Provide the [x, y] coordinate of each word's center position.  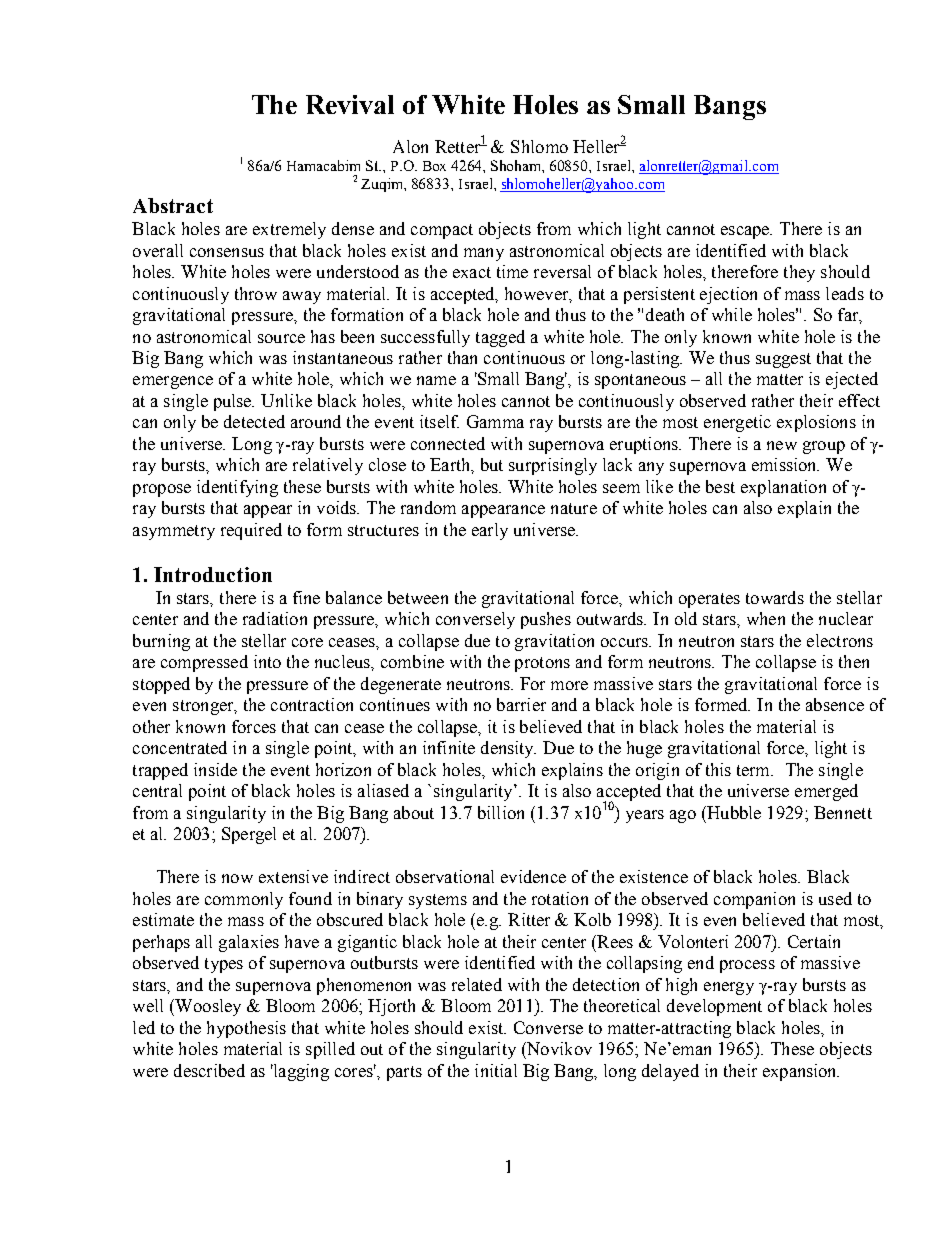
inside [215, 769]
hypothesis [246, 1029]
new [782, 445]
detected [254, 421]
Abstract [173, 205]
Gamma [495, 421]
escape [746, 232]
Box [434, 166]
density [508, 749]
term [755, 770]
